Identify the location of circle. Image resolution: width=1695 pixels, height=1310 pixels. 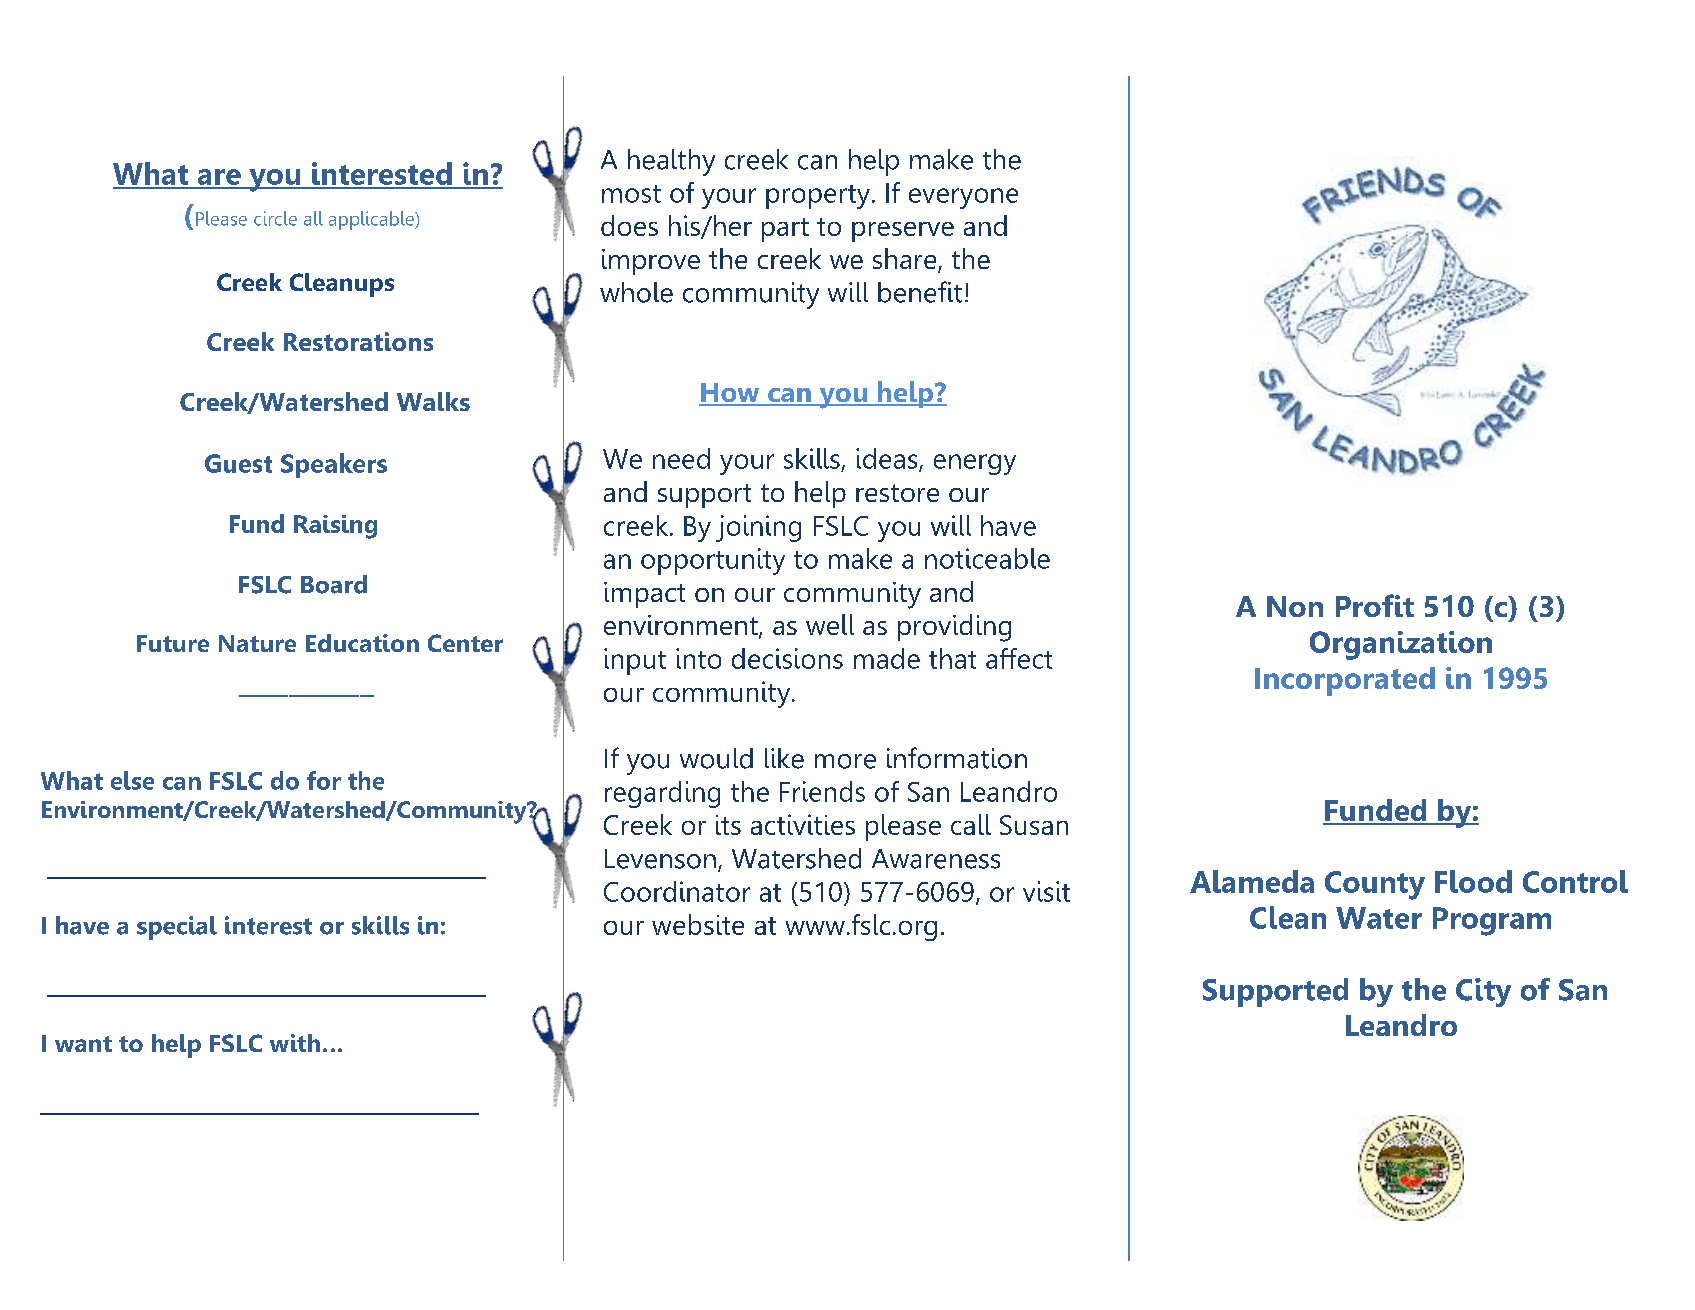
(275, 218).
